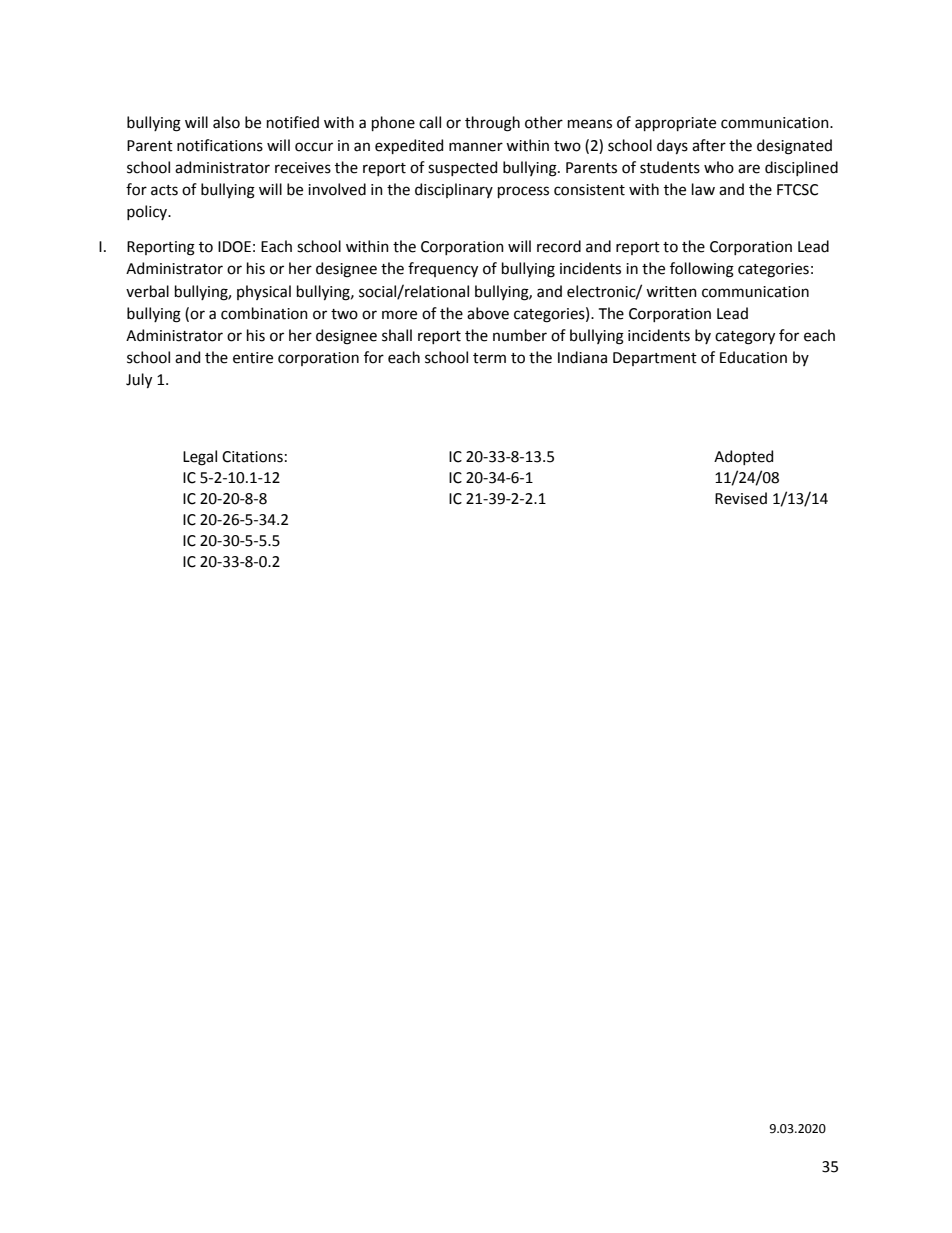 Image resolution: width=952 pixels, height=1233 pixels. What do you see at coordinates (200, 458) in the image?
I see `Legal` at bounding box center [200, 458].
